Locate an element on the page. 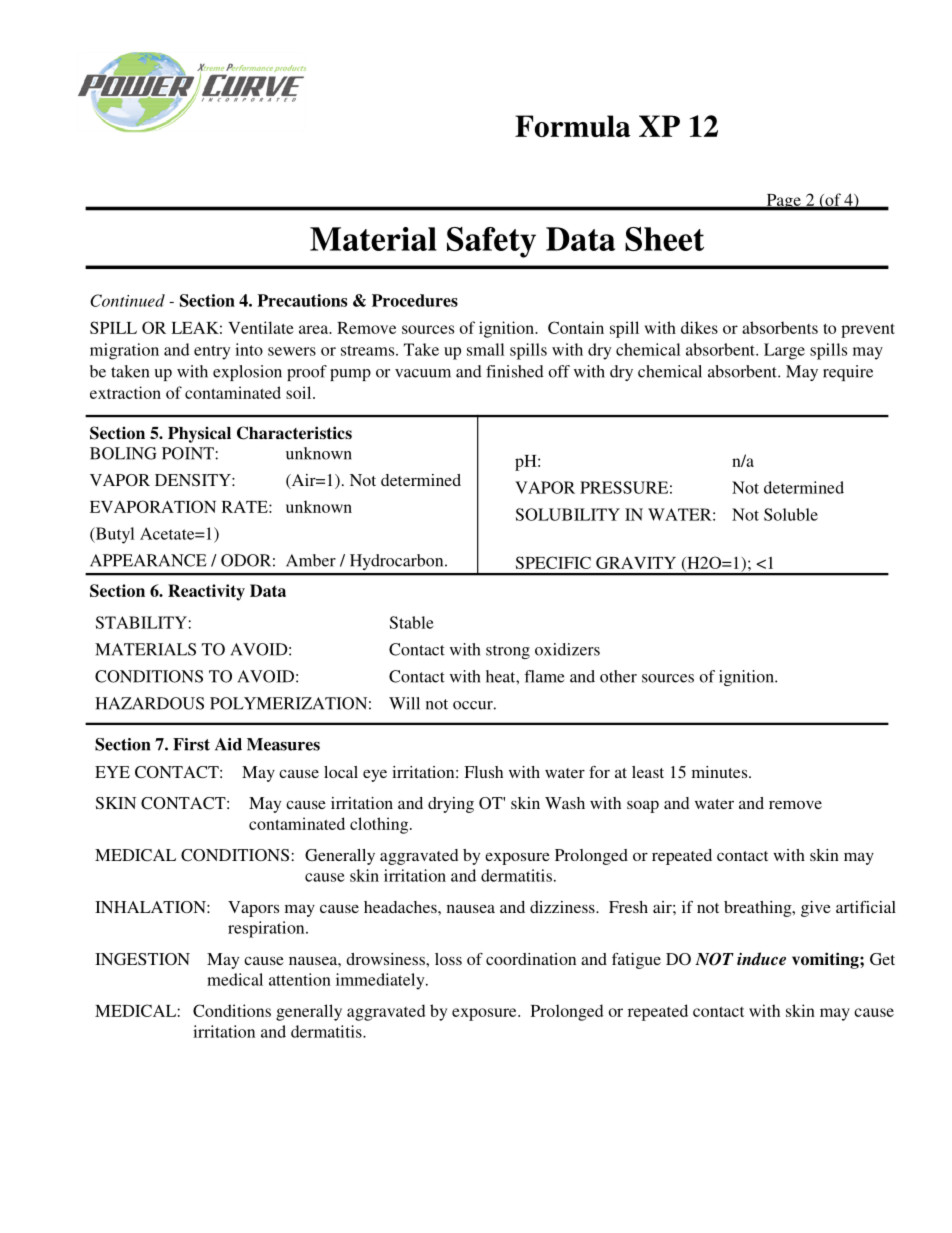  Large is located at coordinates (784, 351).
